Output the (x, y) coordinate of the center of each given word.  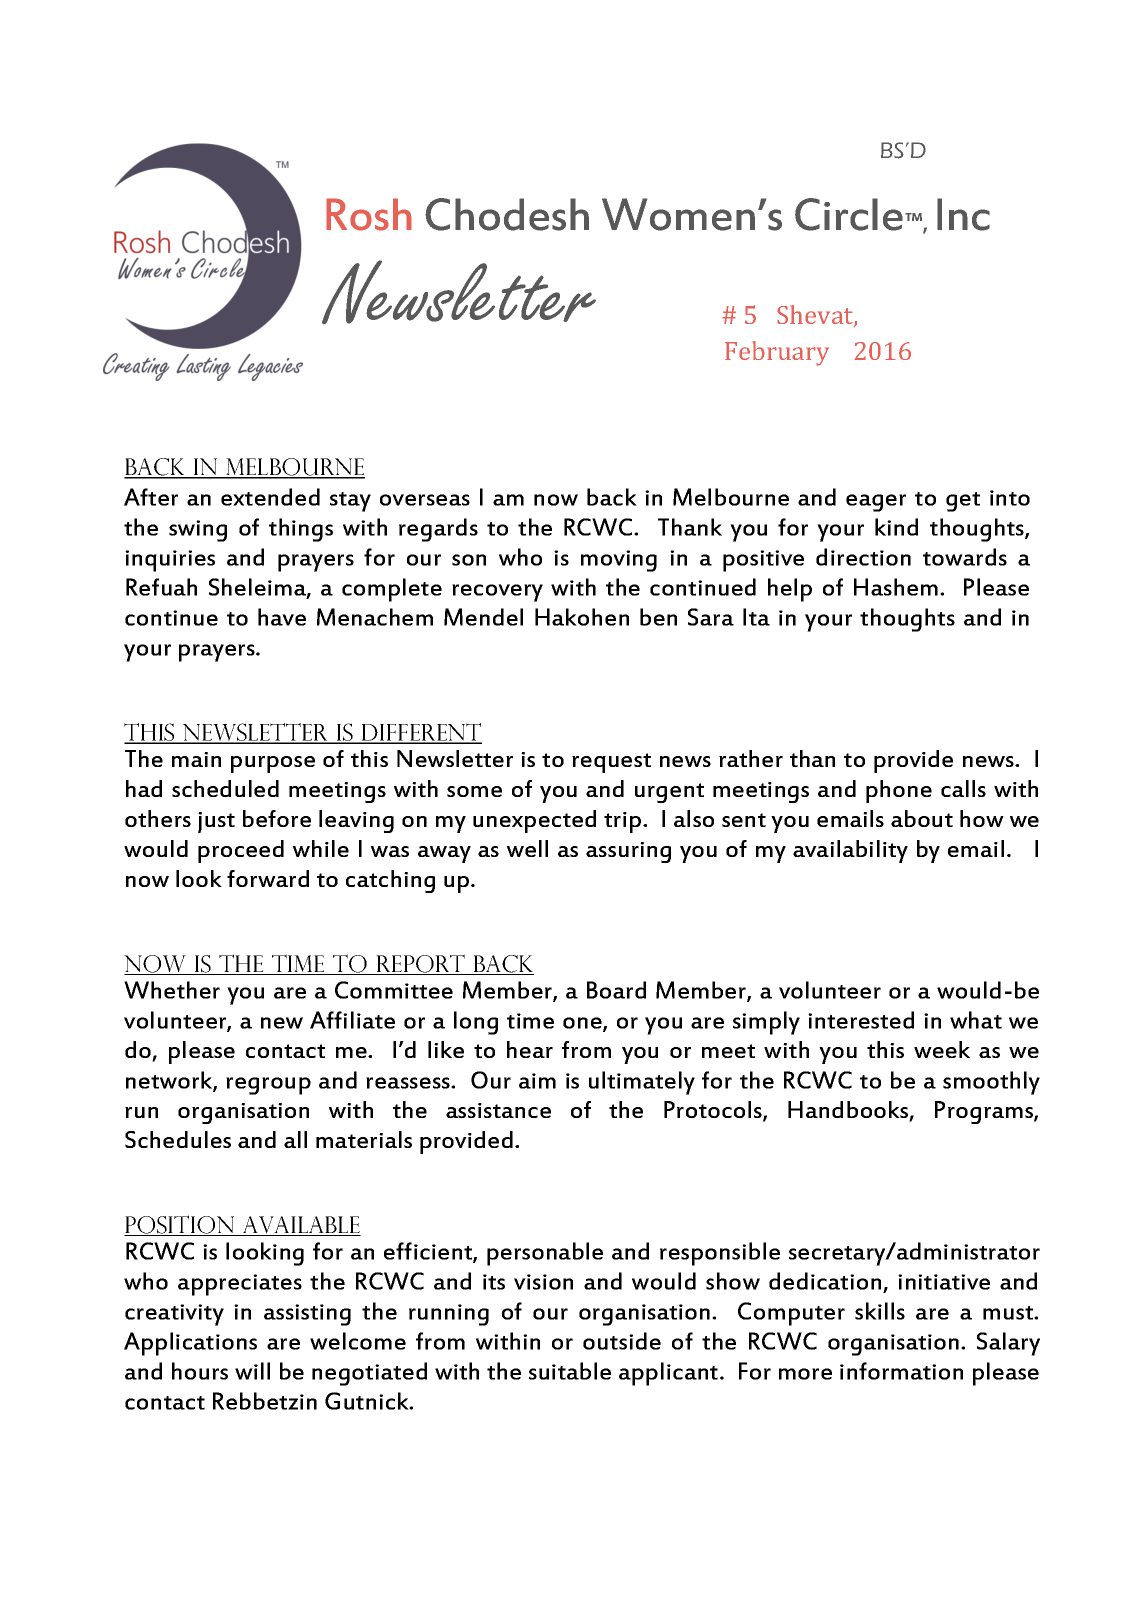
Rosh (369, 214)
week (942, 1049)
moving (619, 561)
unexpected (534, 821)
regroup (268, 1086)
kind (896, 527)
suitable (570, 1371)
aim (537, 1081)
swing (198, 531)
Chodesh (507, 214)
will (252, 1371)
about (922, 818)
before (277, 818)
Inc (963, 214)
